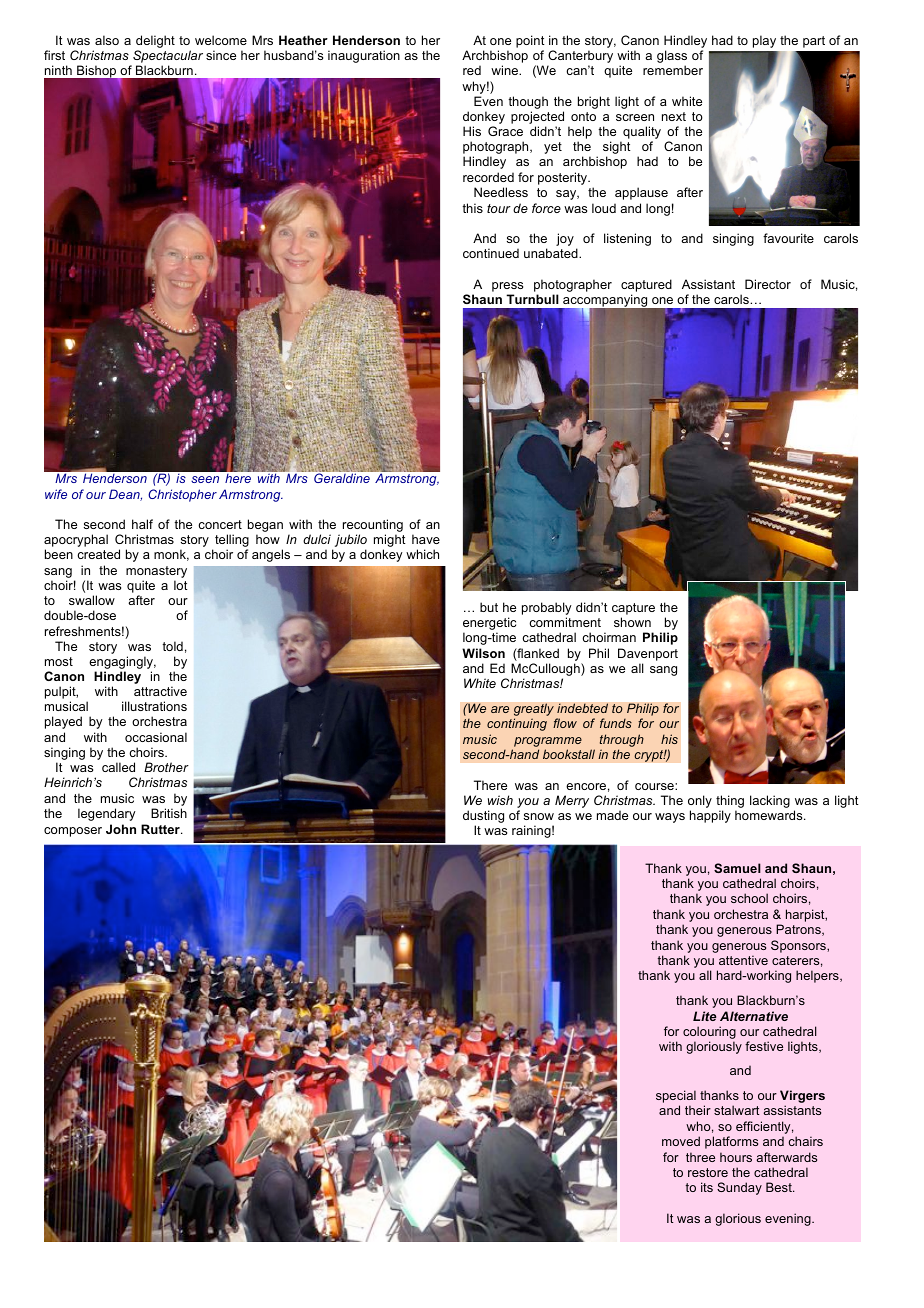 This document has height=1308, width=924. What do you see at coordinates (172, 646) in the document?
I see `told` at bounding box center [172, 646].
